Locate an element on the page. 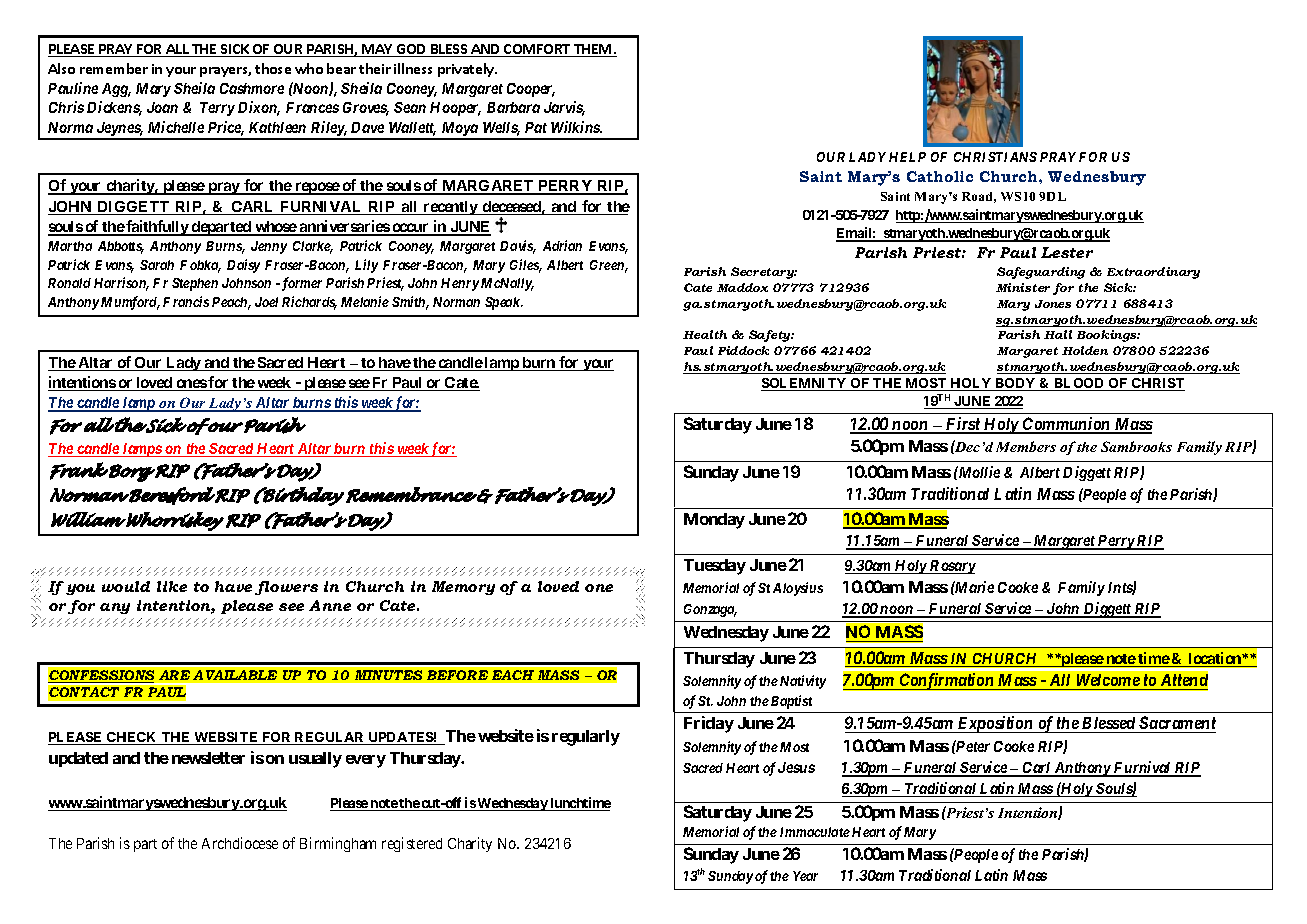 This page has height=924, width=1307. Archdiocese is located at coordinates (240, 843).
